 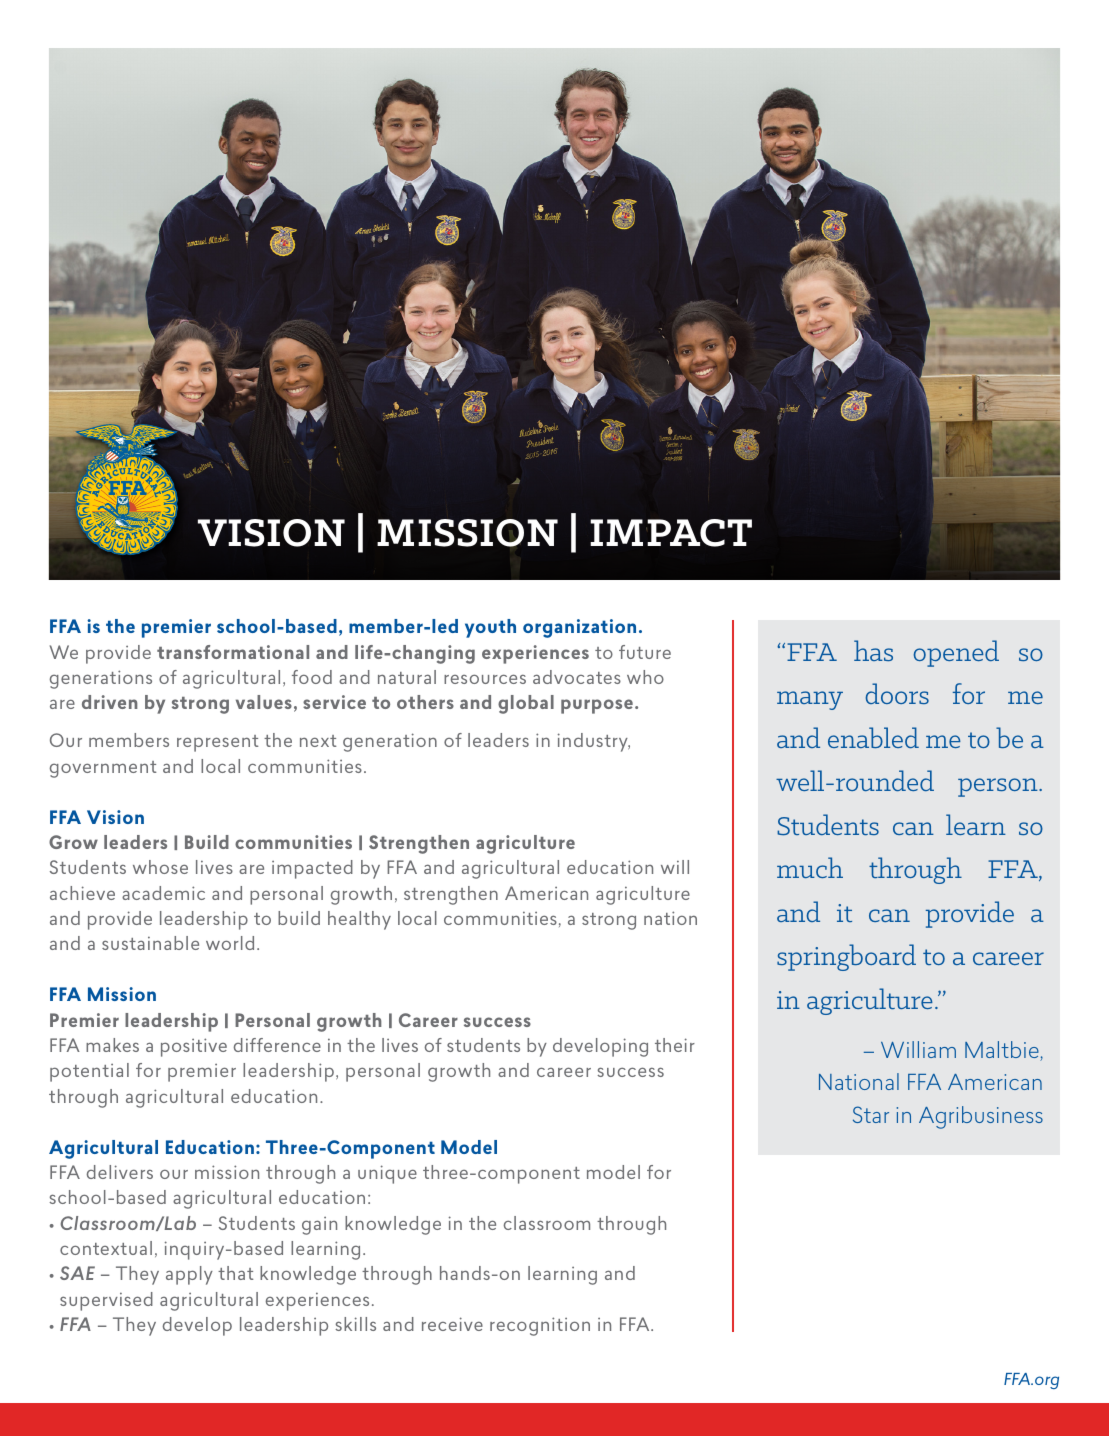 What do you see at coordinates (873, 650) in the page?
I see `has` at bounding box center [873, 650].
